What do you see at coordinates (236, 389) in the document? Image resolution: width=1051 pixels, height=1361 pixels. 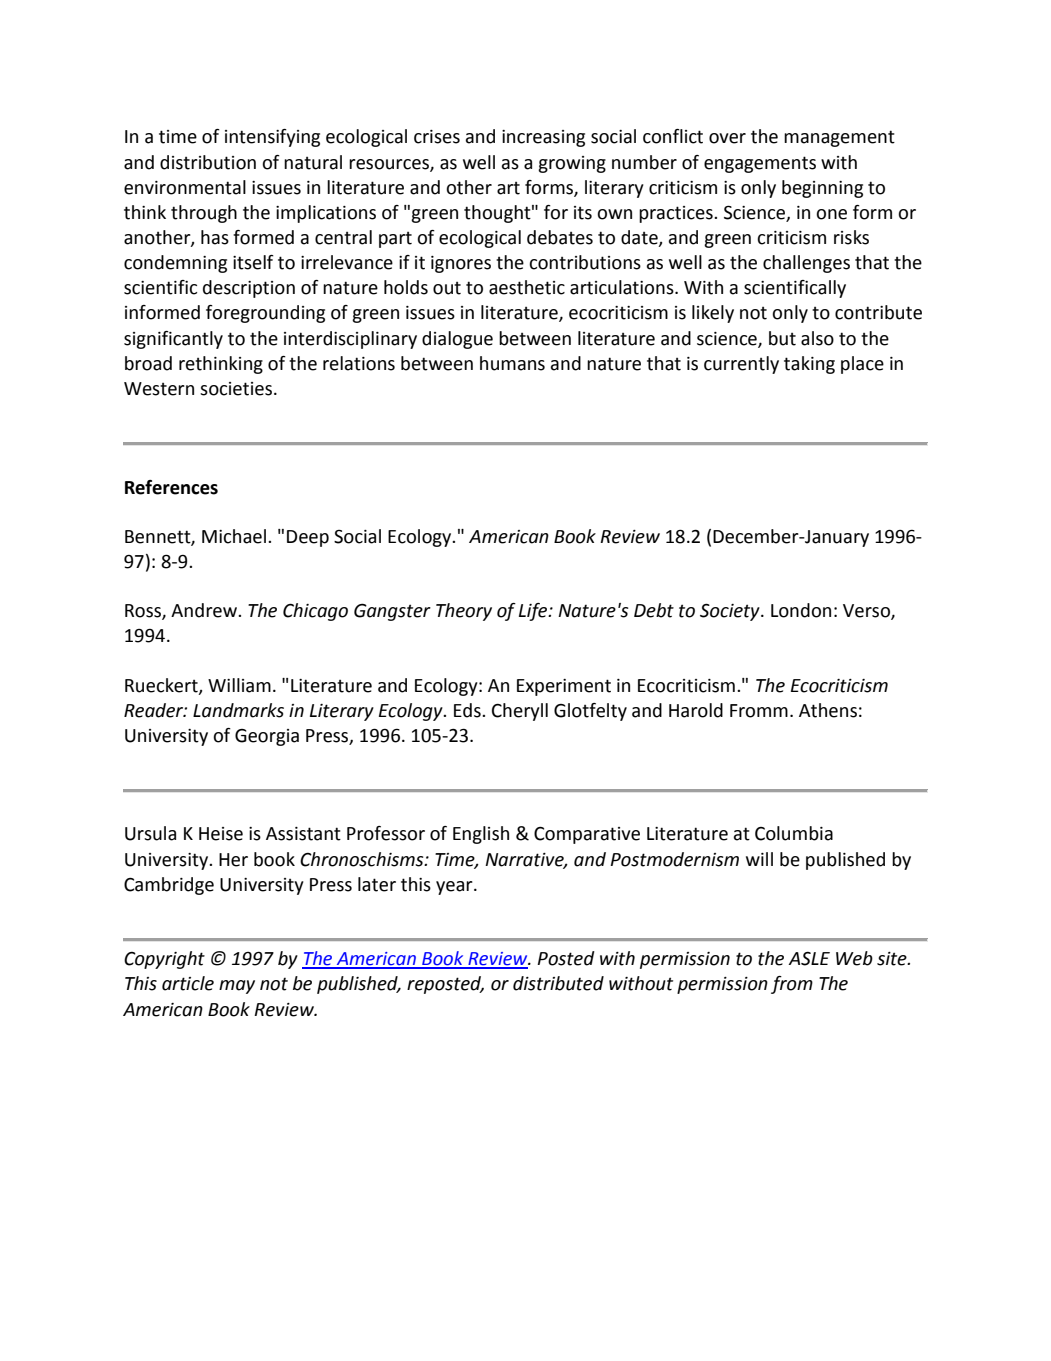 I see `societies` at bounding box center [236, 389].
